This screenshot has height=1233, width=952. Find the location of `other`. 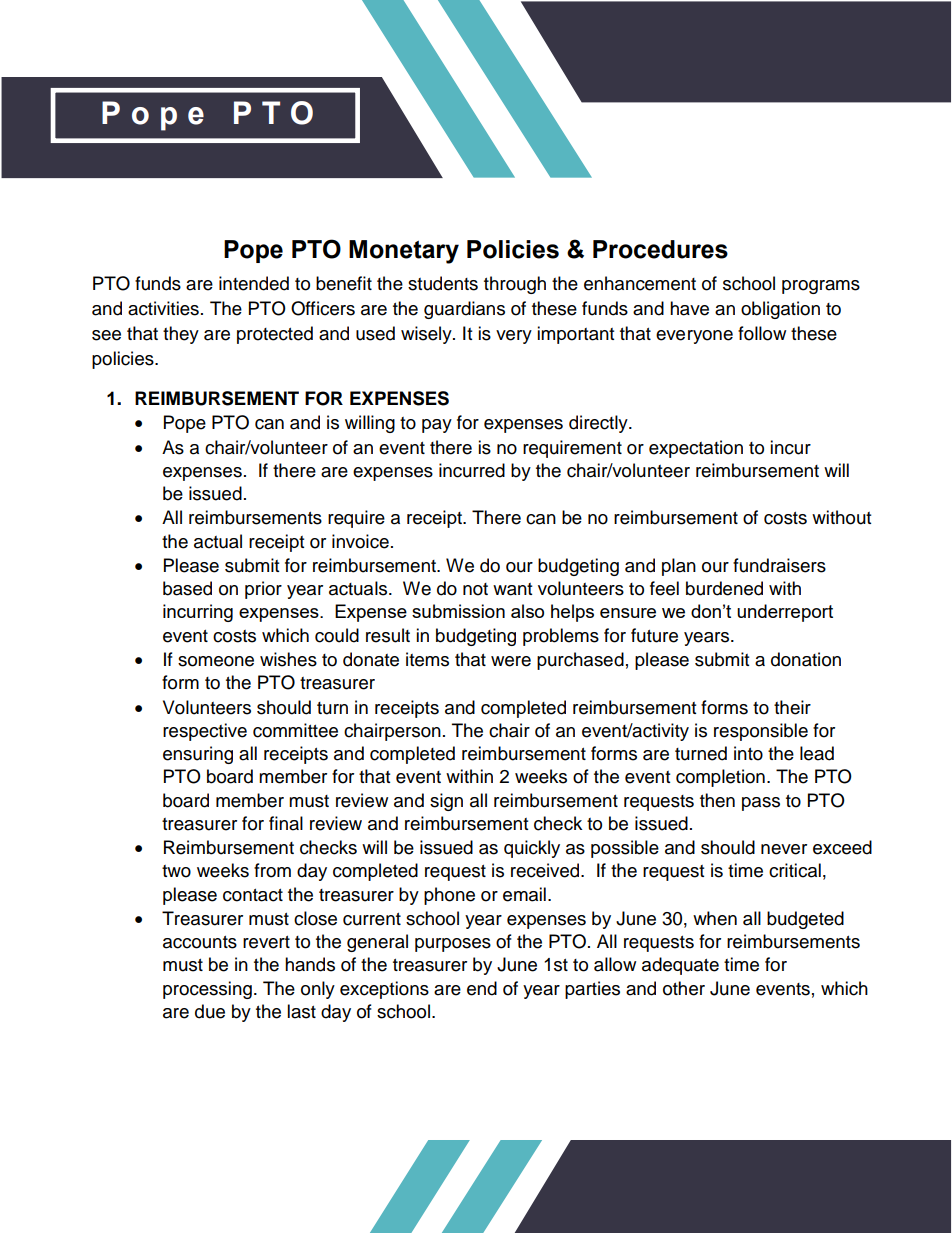

other is located at coordinates (684, 988).
